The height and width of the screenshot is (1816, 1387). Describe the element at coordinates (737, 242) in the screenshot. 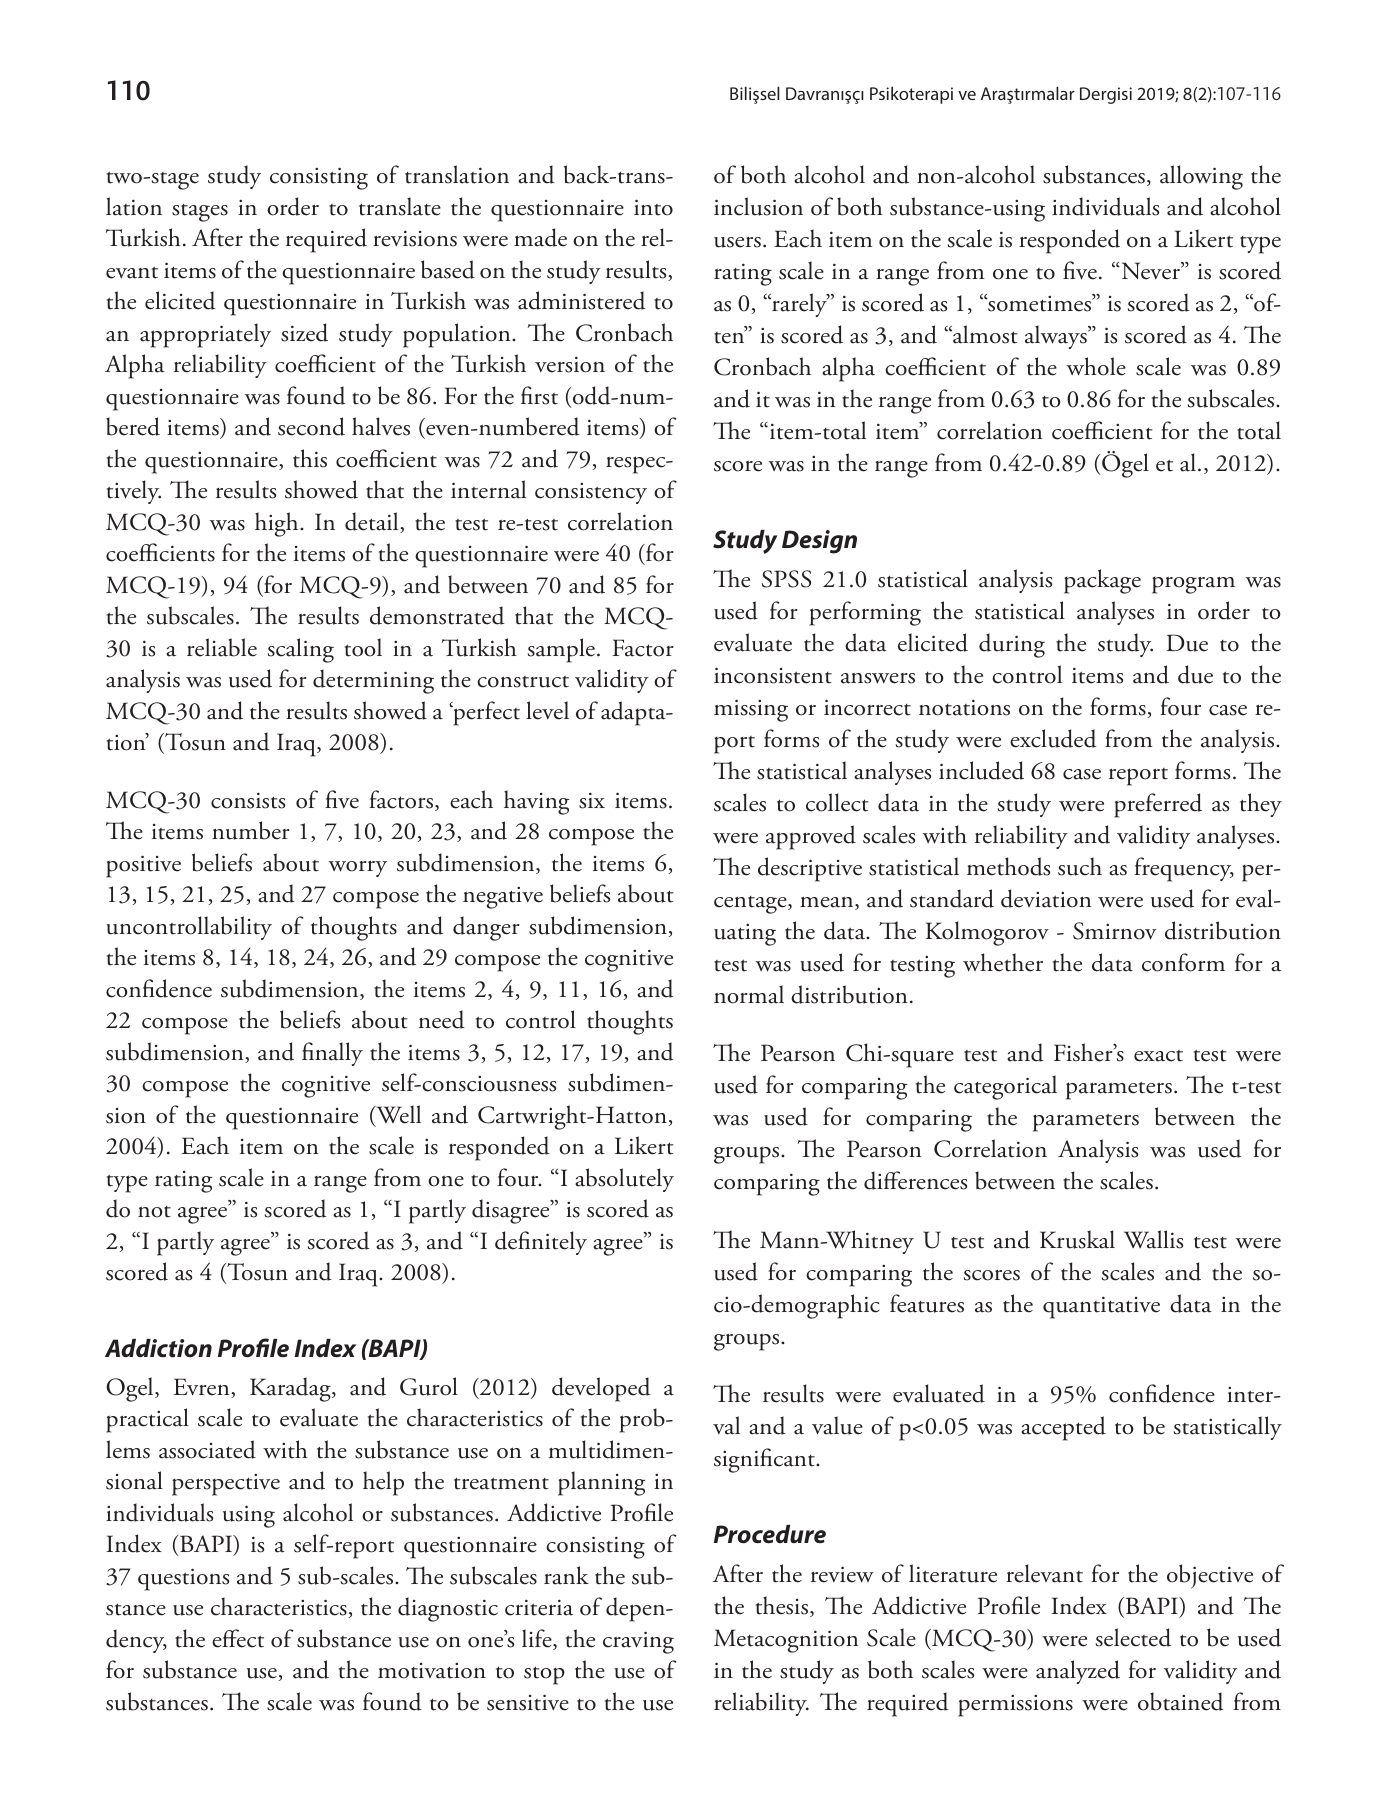

I see `users` at that location.
